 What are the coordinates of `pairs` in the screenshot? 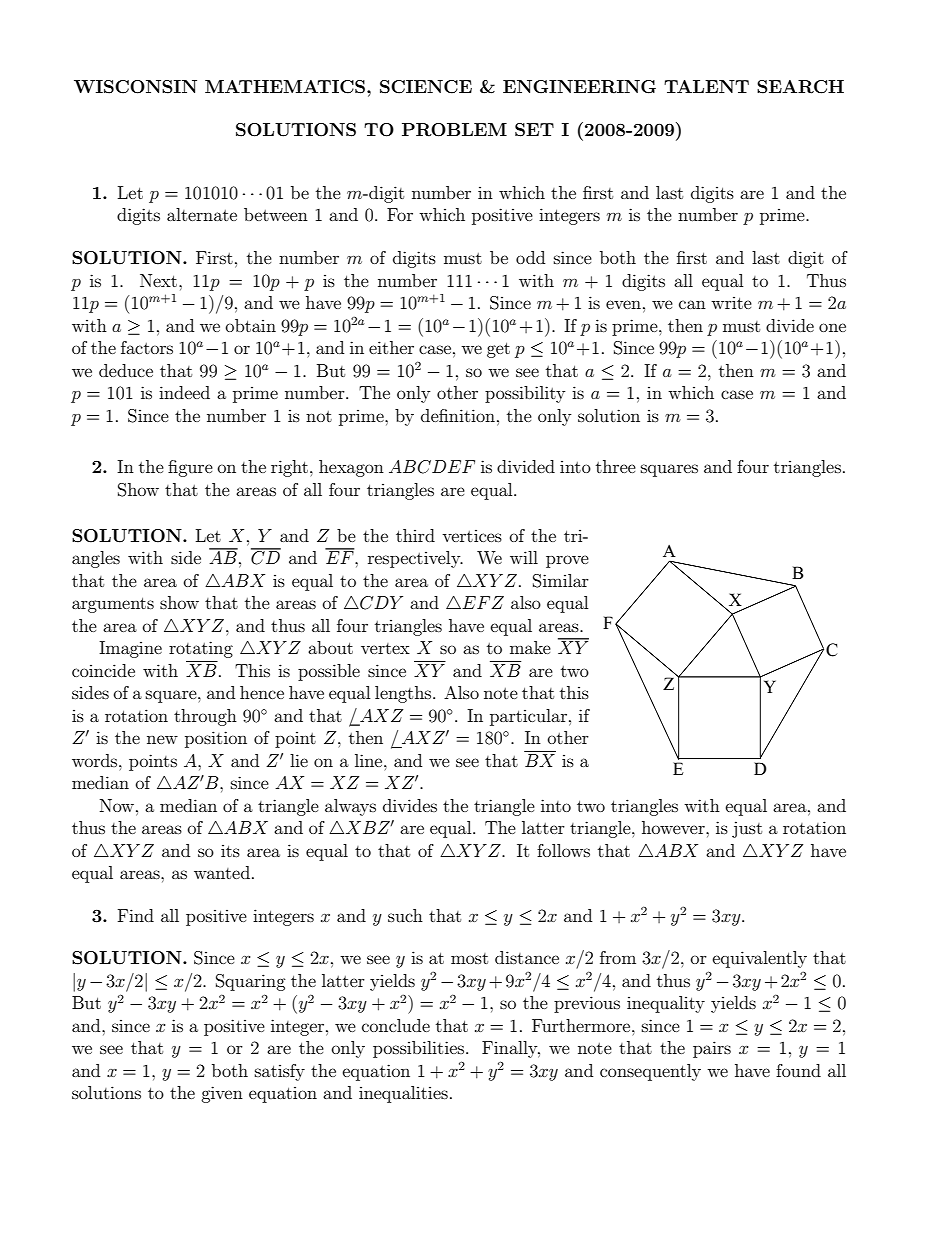 It's located at (712, 1049).
